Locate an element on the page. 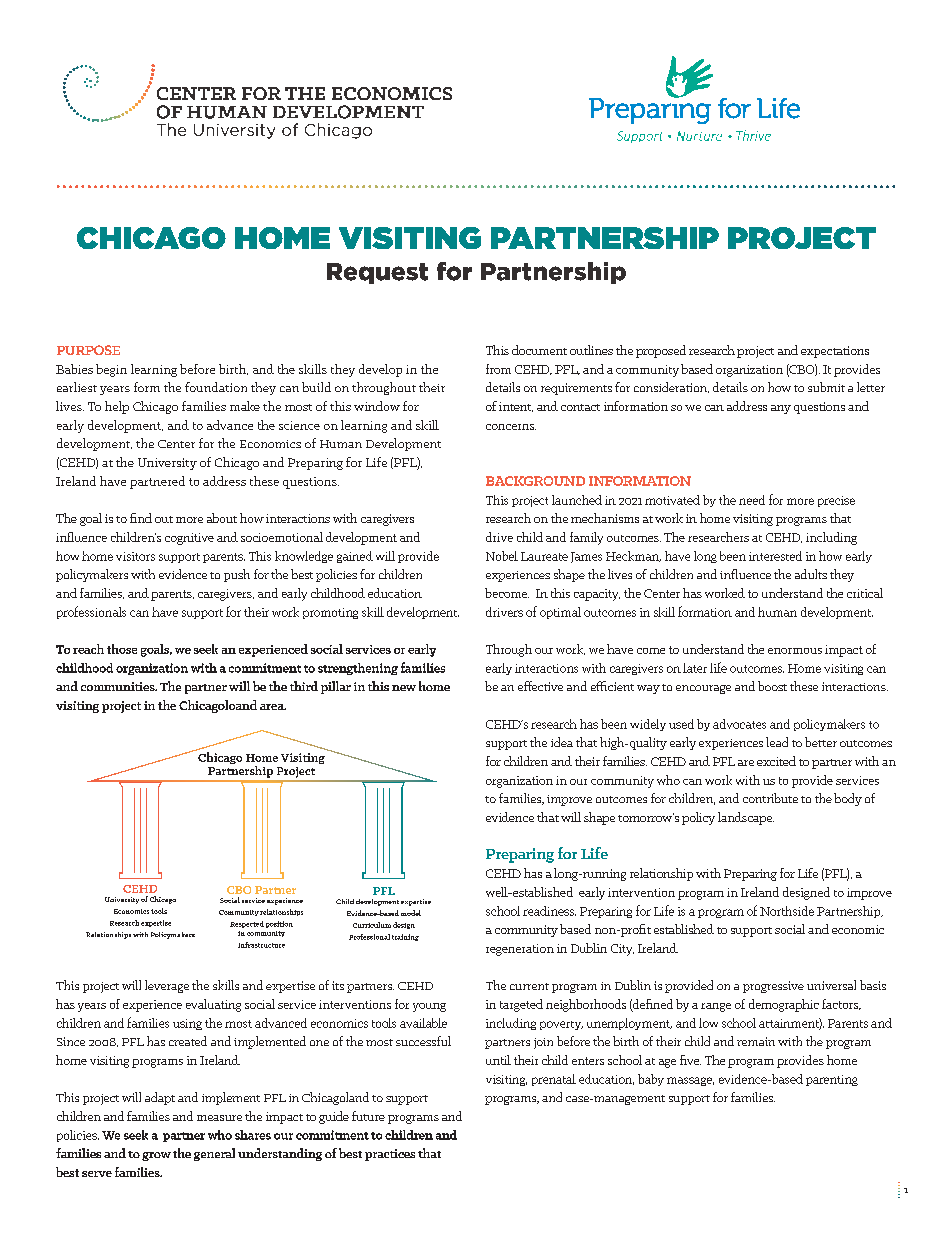 Image resolution: width=952 pixels, height=1233 pixels. new is located at coordinates (404, 688).
